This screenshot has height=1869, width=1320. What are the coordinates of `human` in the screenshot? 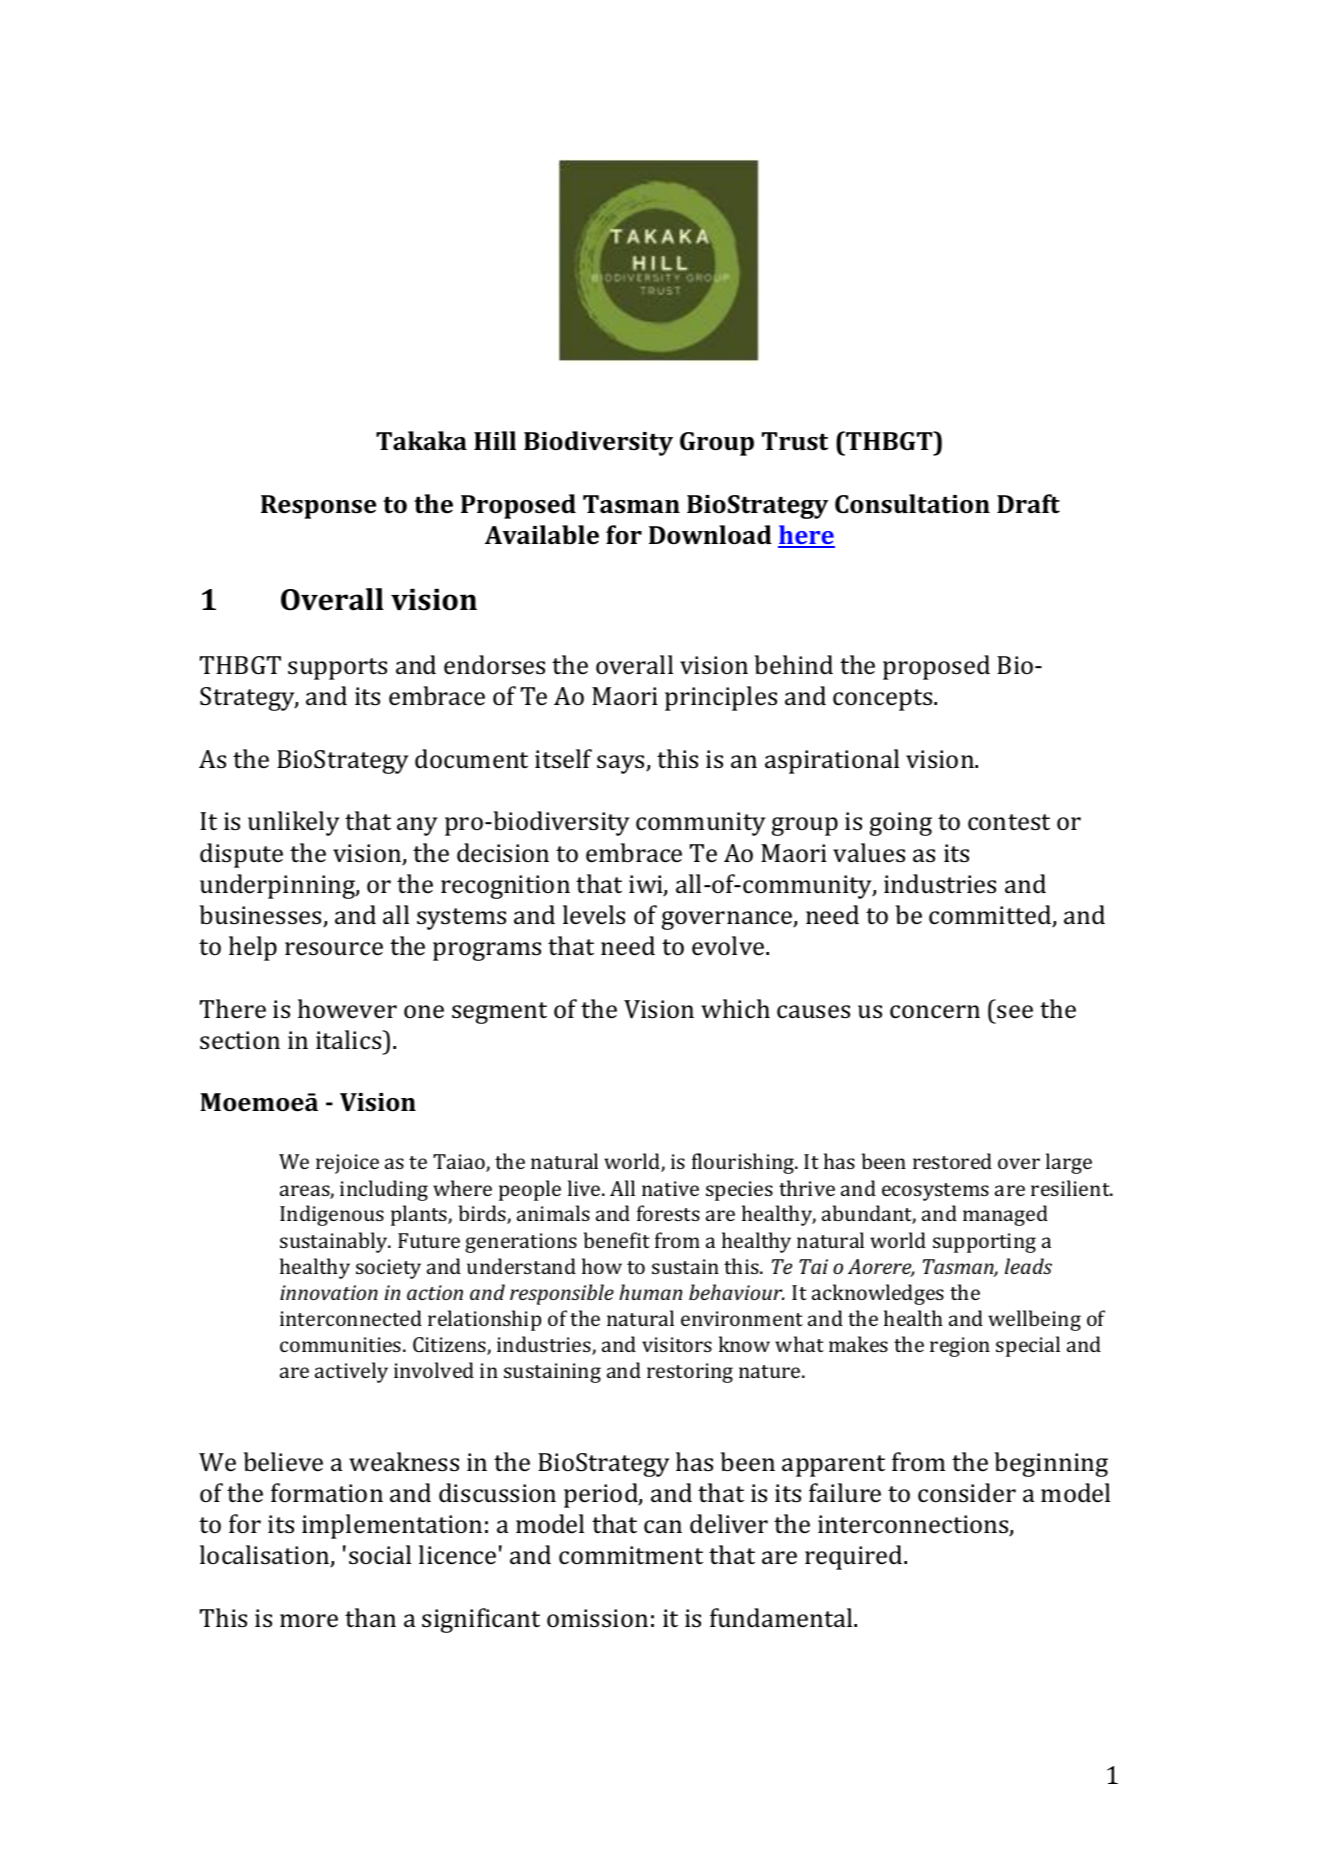 It's located at (650, 1292).
